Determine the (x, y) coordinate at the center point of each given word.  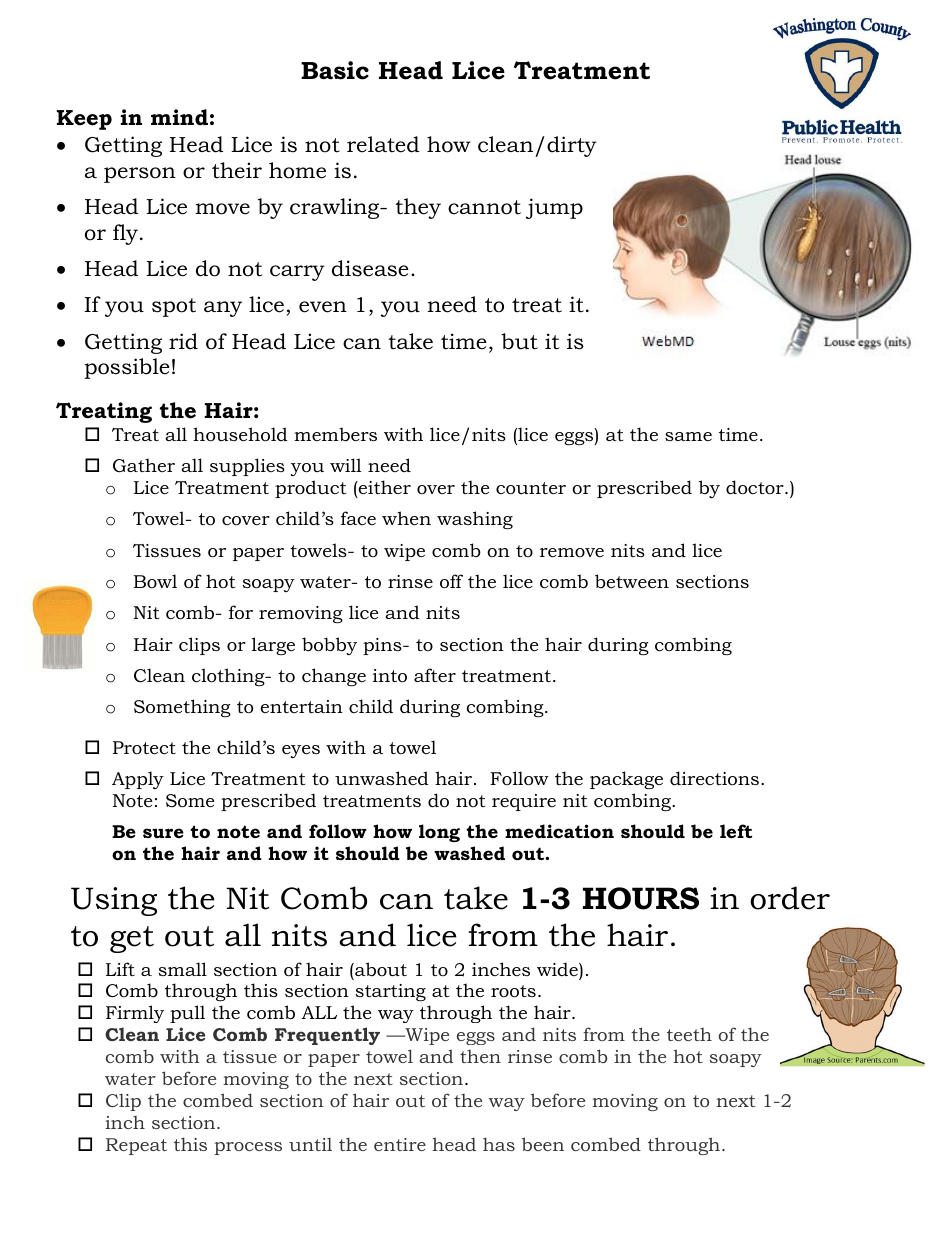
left (736, 831)
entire (400, 1144)
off (451, 581)
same (688, 436)
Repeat (136, 1146)
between (632, 581)
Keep (84, 120)
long (439, 833)
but (519, 341)
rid (183, 341)
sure (163, 833)
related (383, 144)
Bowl (155, 581)
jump (554, 208)
